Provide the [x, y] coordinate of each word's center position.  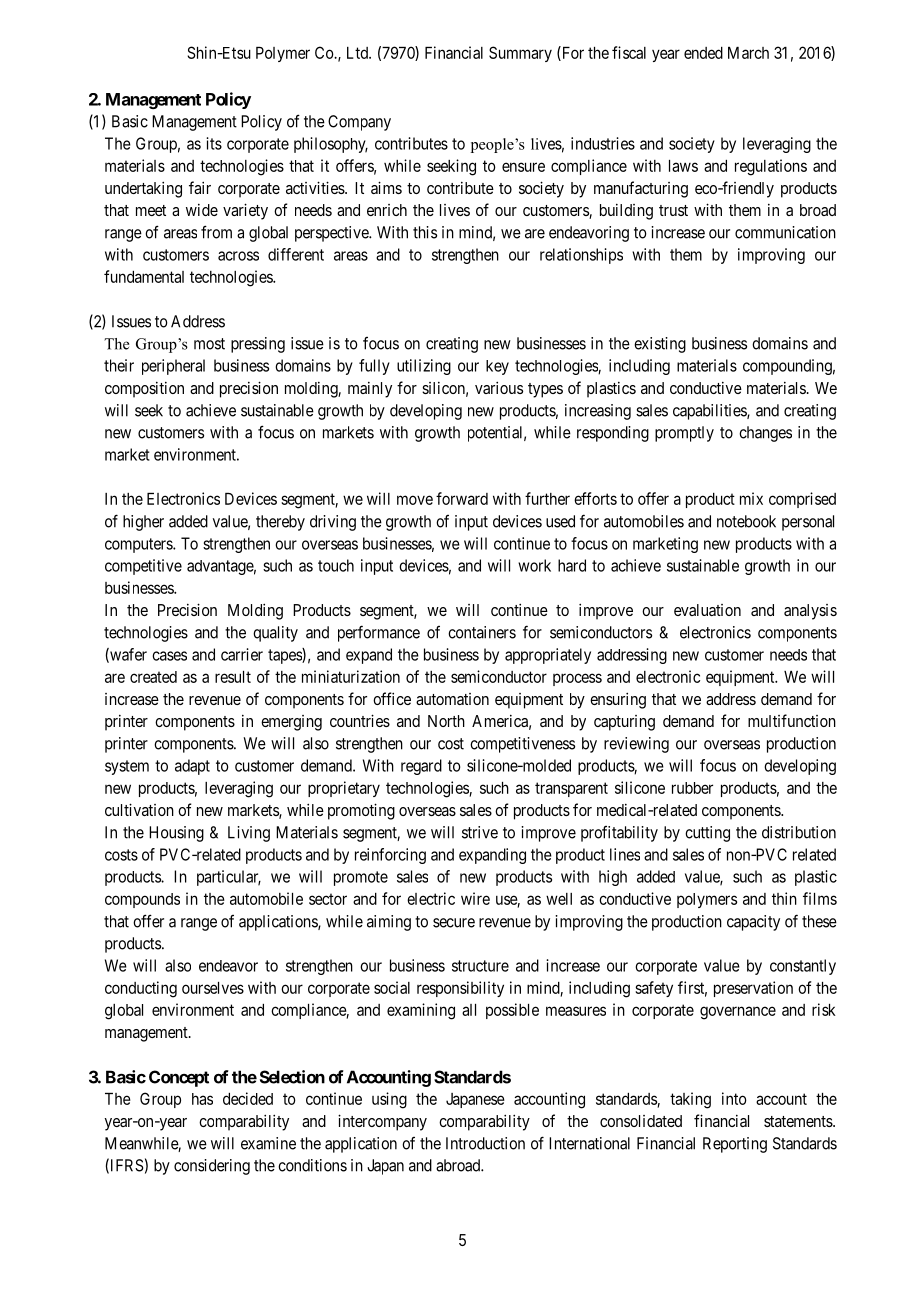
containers [482, 632]
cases [169, 656]
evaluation [707, 610]
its [214, 143]
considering [212, 1167]
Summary [520, 54]
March [748, 53]
